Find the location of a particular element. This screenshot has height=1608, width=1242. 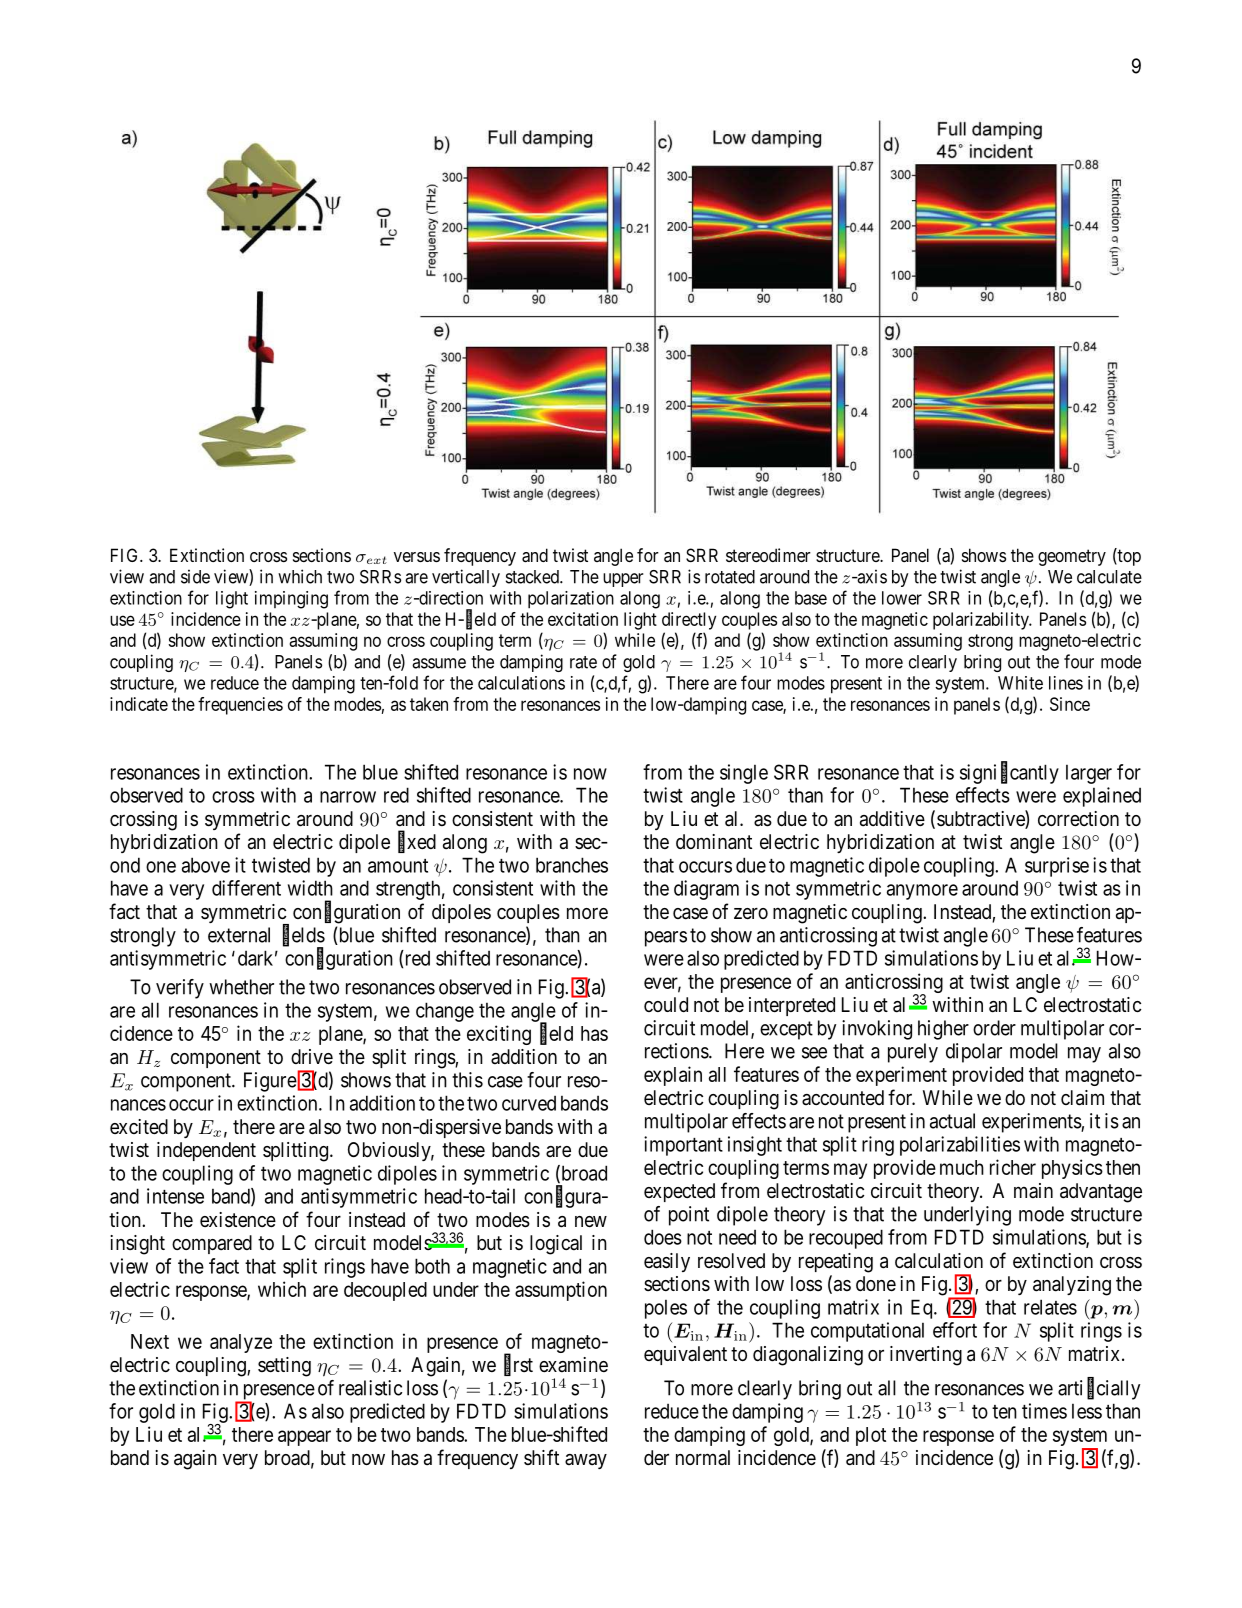

upper is located at coordinates (623, 580).
